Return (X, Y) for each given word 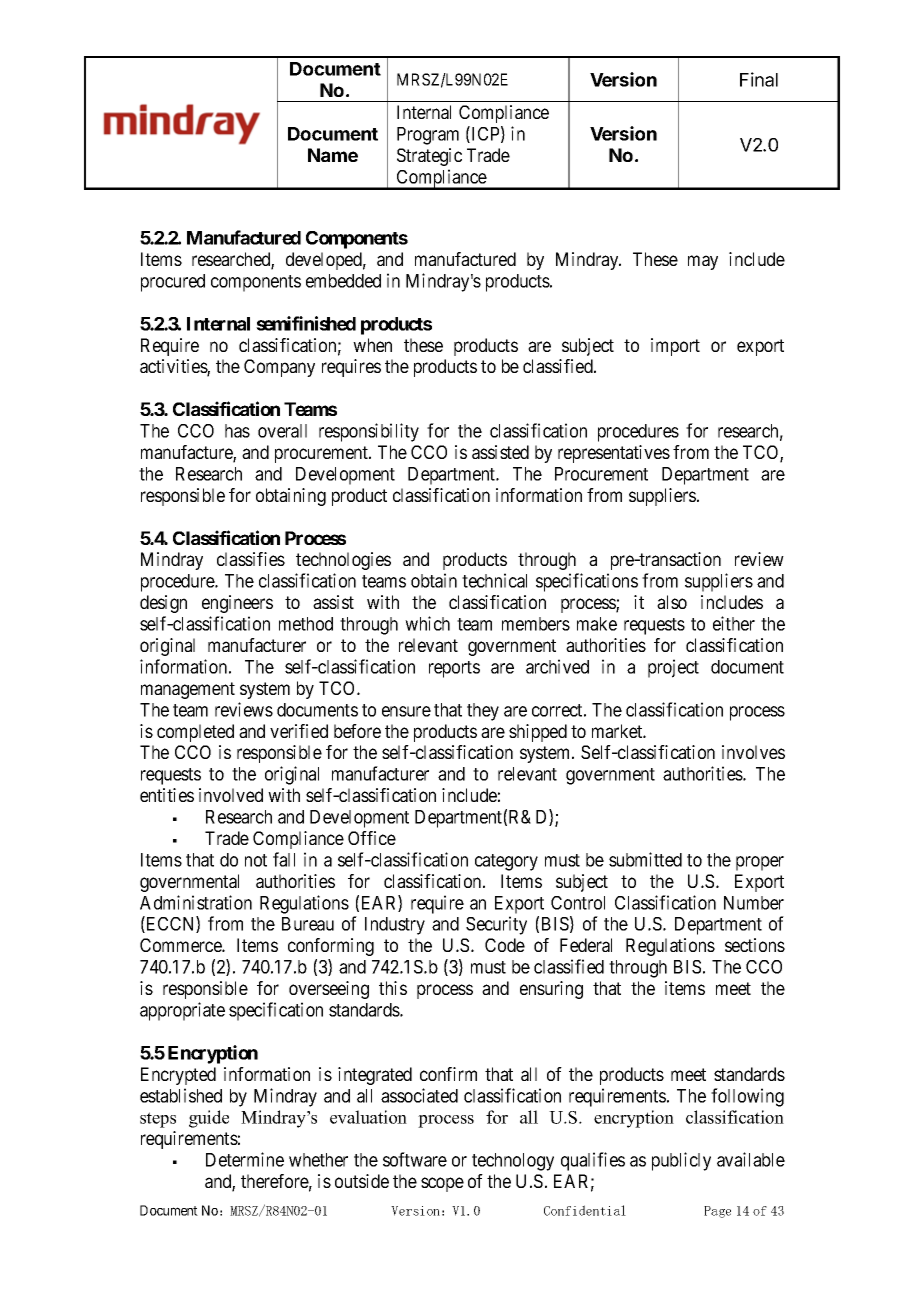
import (675, 347)
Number (754, 903)
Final (759, 79)
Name (333, 155)
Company (279, 368)
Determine (245, 1159)
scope (442, 1184)
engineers (237, 604)
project (673, 668)
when (372, 345)
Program (428, 136)
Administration (196, 902)
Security (496, 925)
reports (454, 669)
